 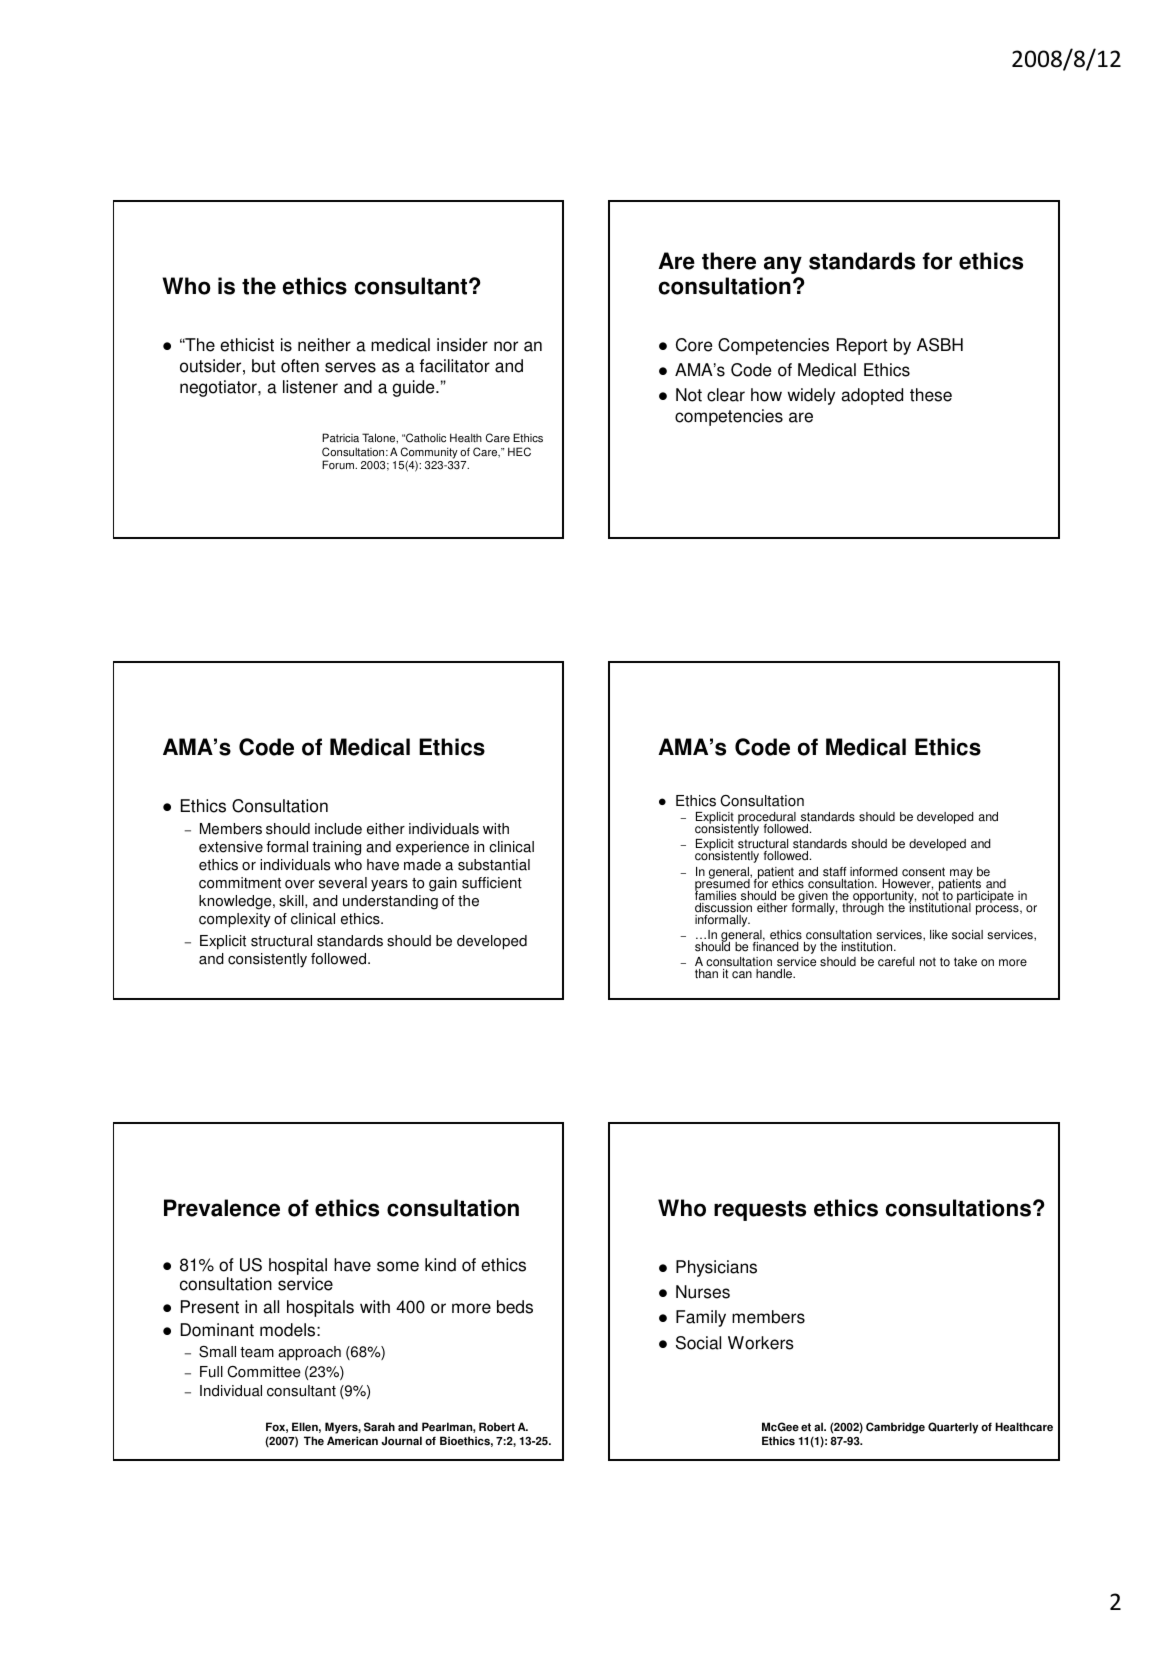 What do you see at coordinates (760, 1211) in the screenshot?
I see `requests` at bounding box center [760, 1211].
